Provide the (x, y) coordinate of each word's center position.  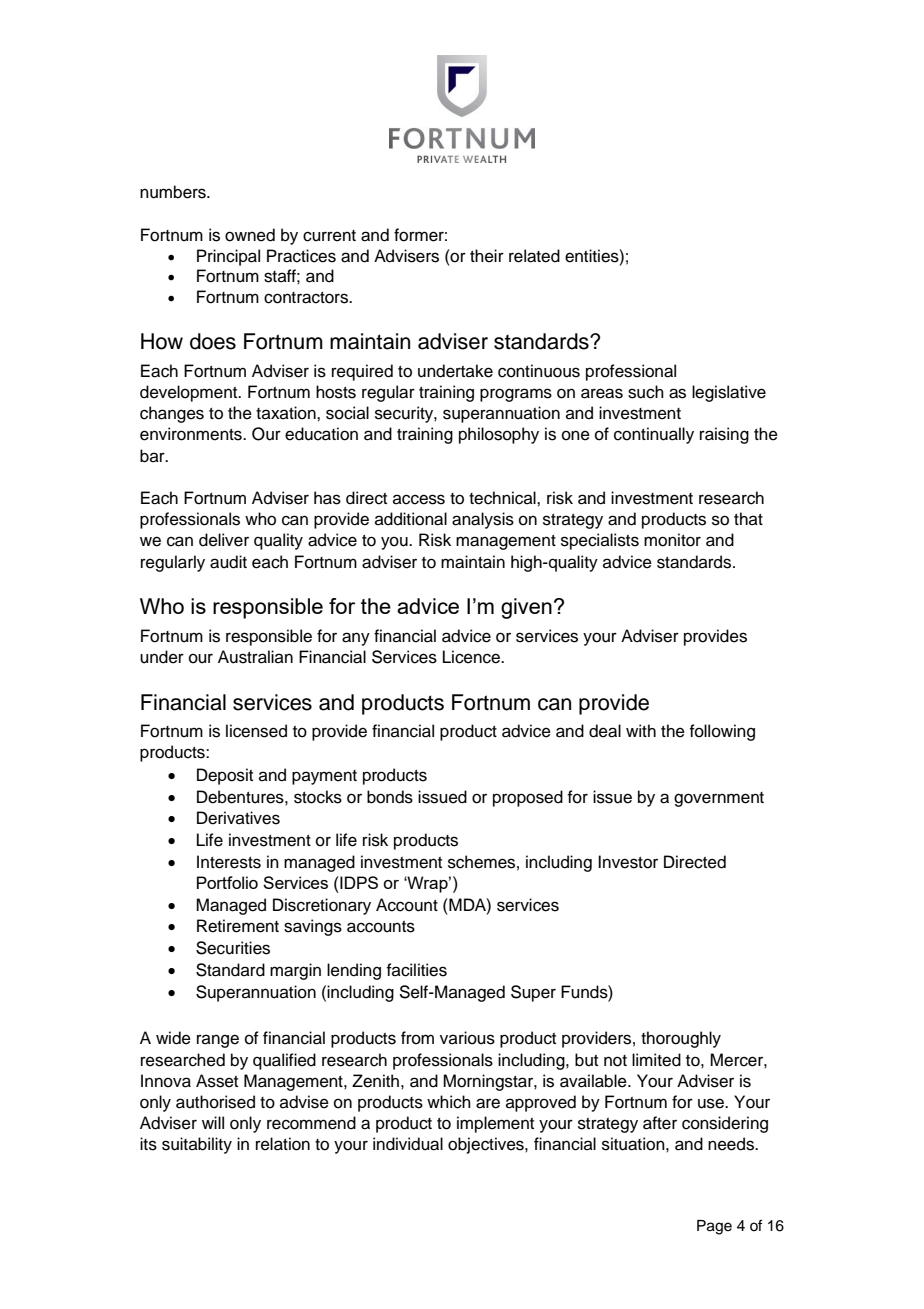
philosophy (499, 435)
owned (250, 235)
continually (654, 435)
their (487, 256)
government (719, 799)
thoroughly (681, 1039)
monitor (672, 540)
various (467, 1038)
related (534, 256)
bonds (390, 797)
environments (192, 434)
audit (228, 562)
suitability (197, 1145)
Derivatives (238, 818)
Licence (473, 657)
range (218, 1041)
